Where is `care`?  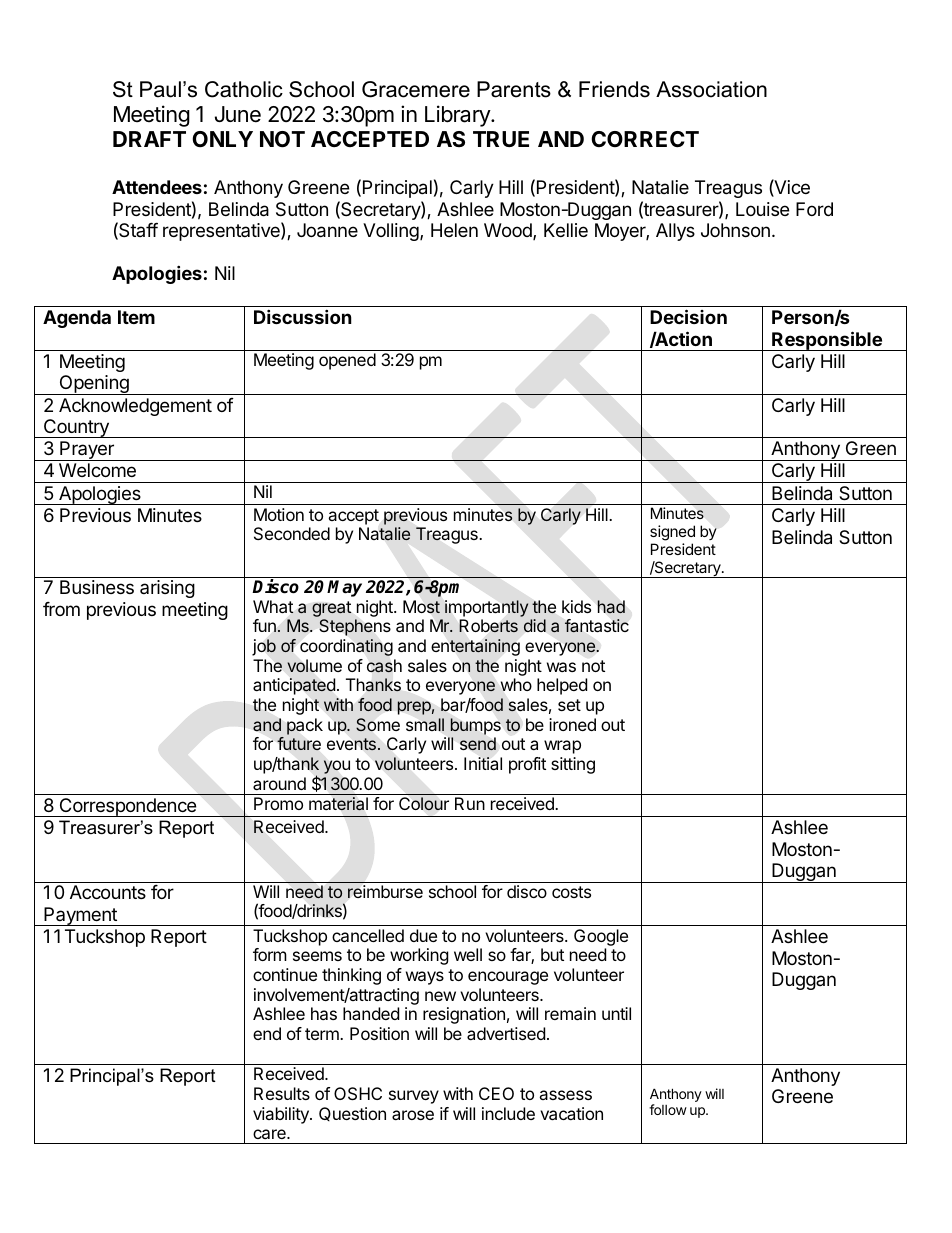 care is located at coordinates (270, 1134).
